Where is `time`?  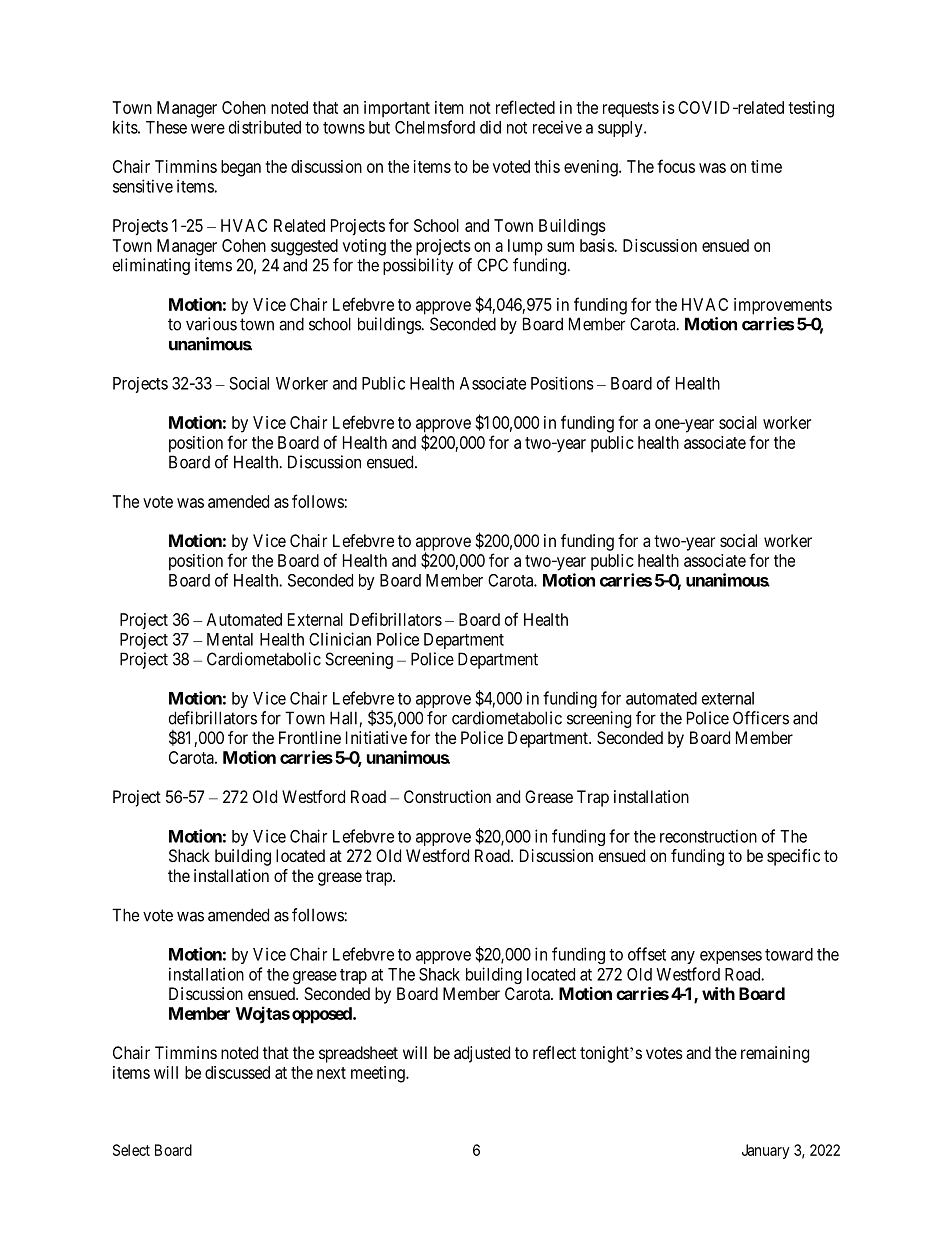
time is located at coordinates (766, 166).
